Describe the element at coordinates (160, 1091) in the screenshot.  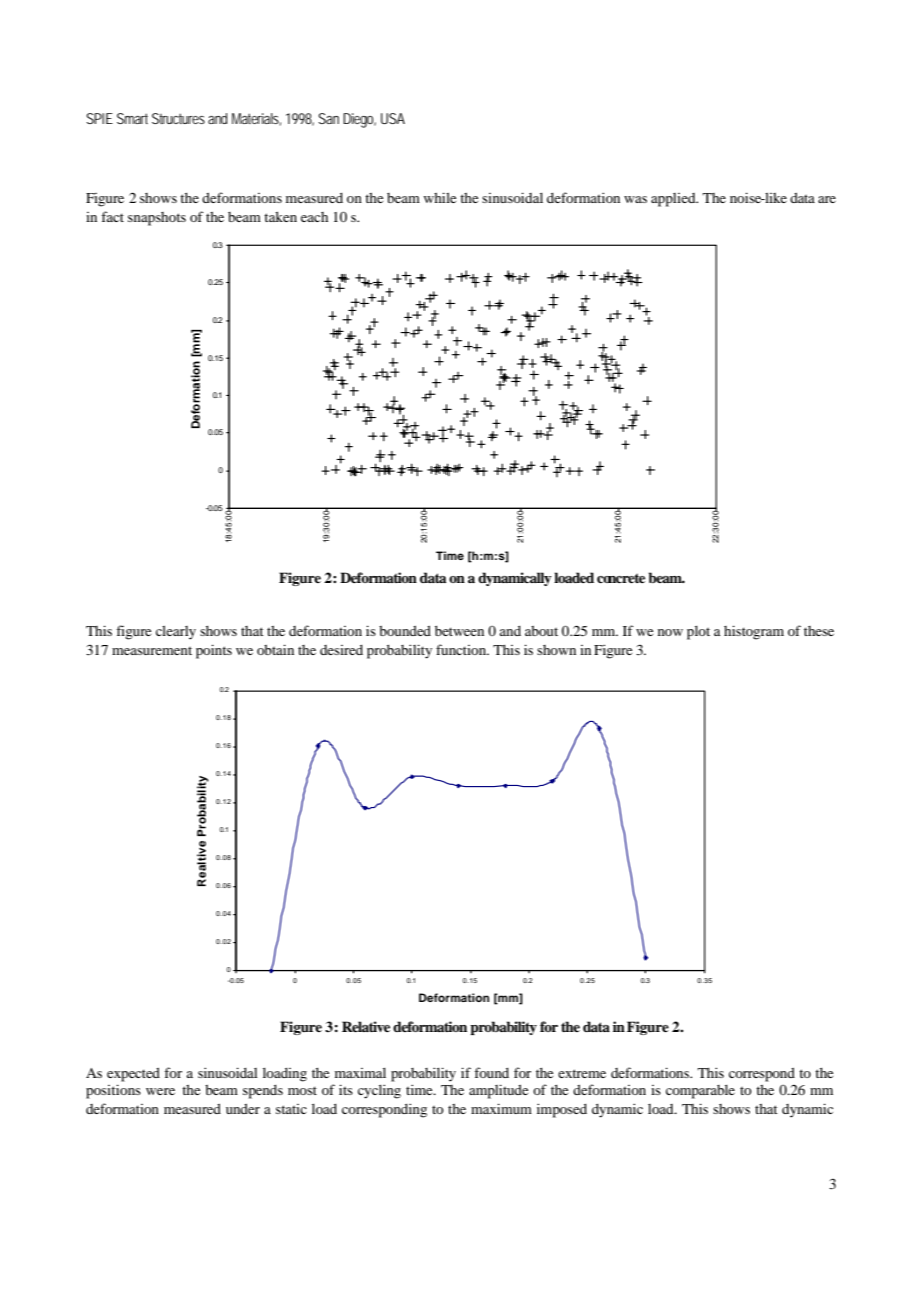
I see `were` at that location.
